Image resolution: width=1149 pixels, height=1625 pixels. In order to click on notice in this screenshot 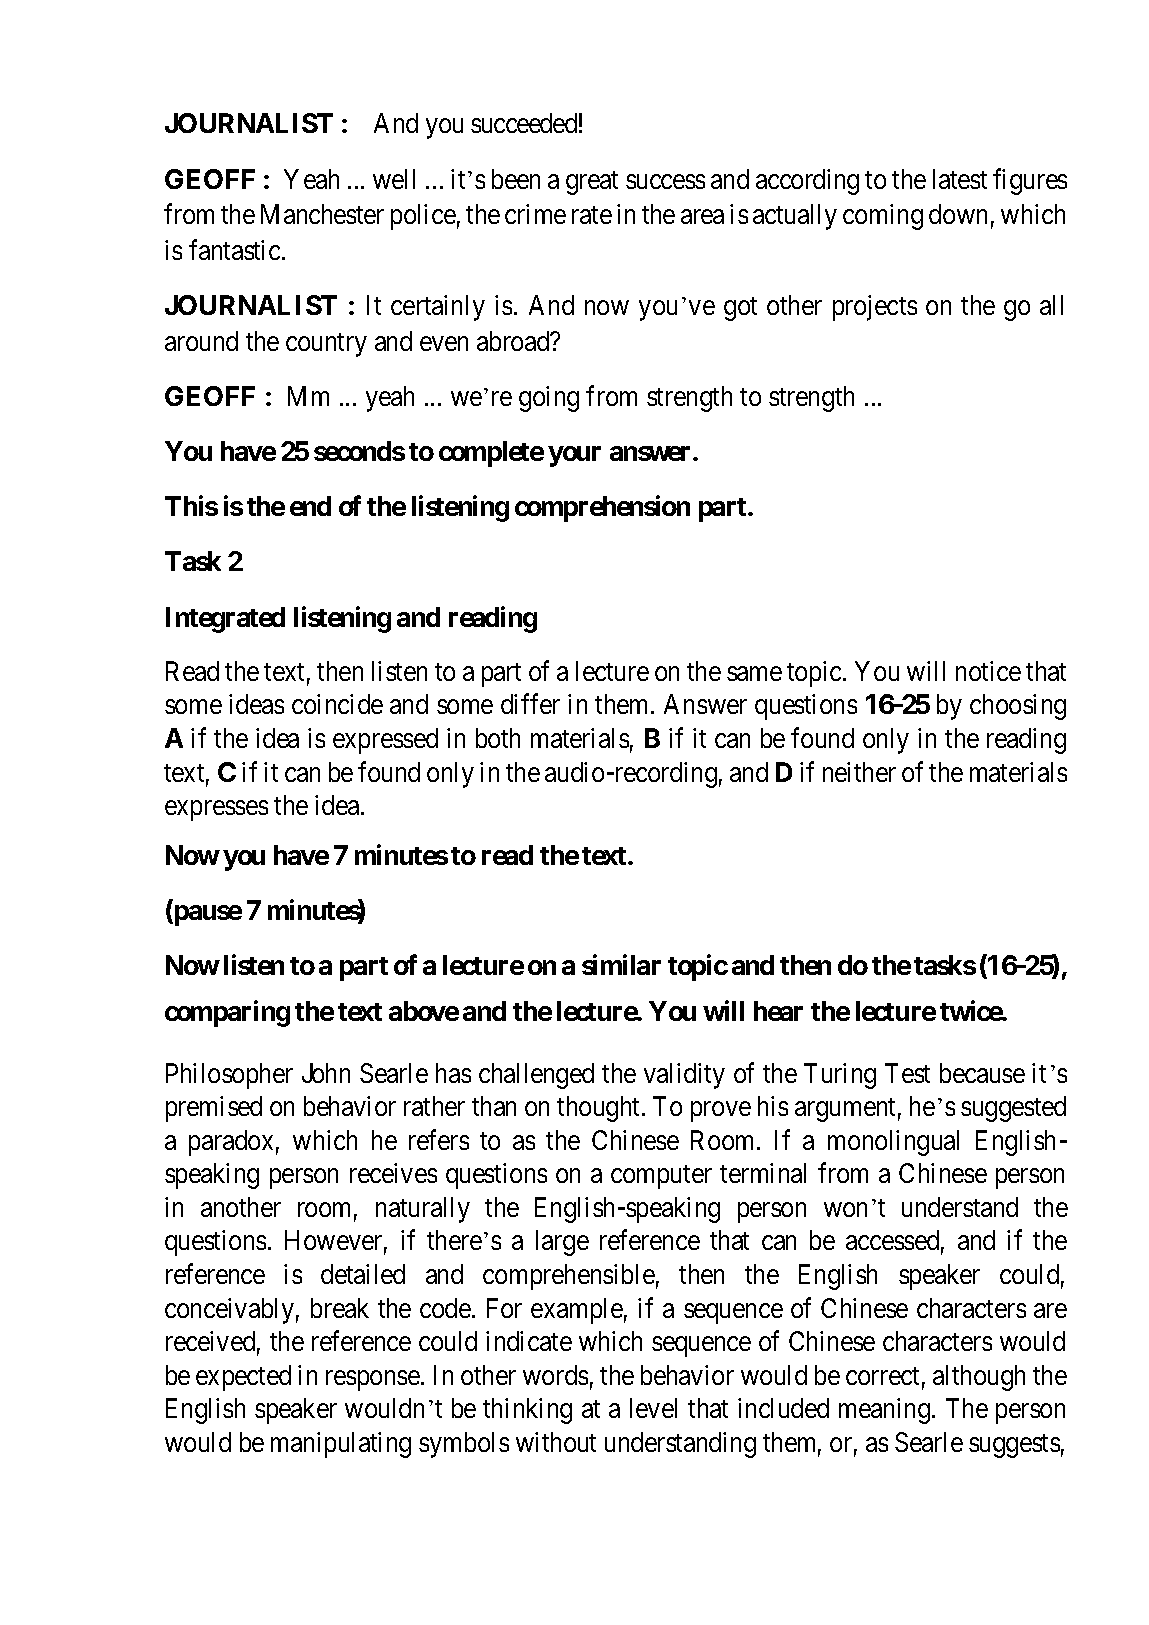, I will do `click(988, 671)`.
